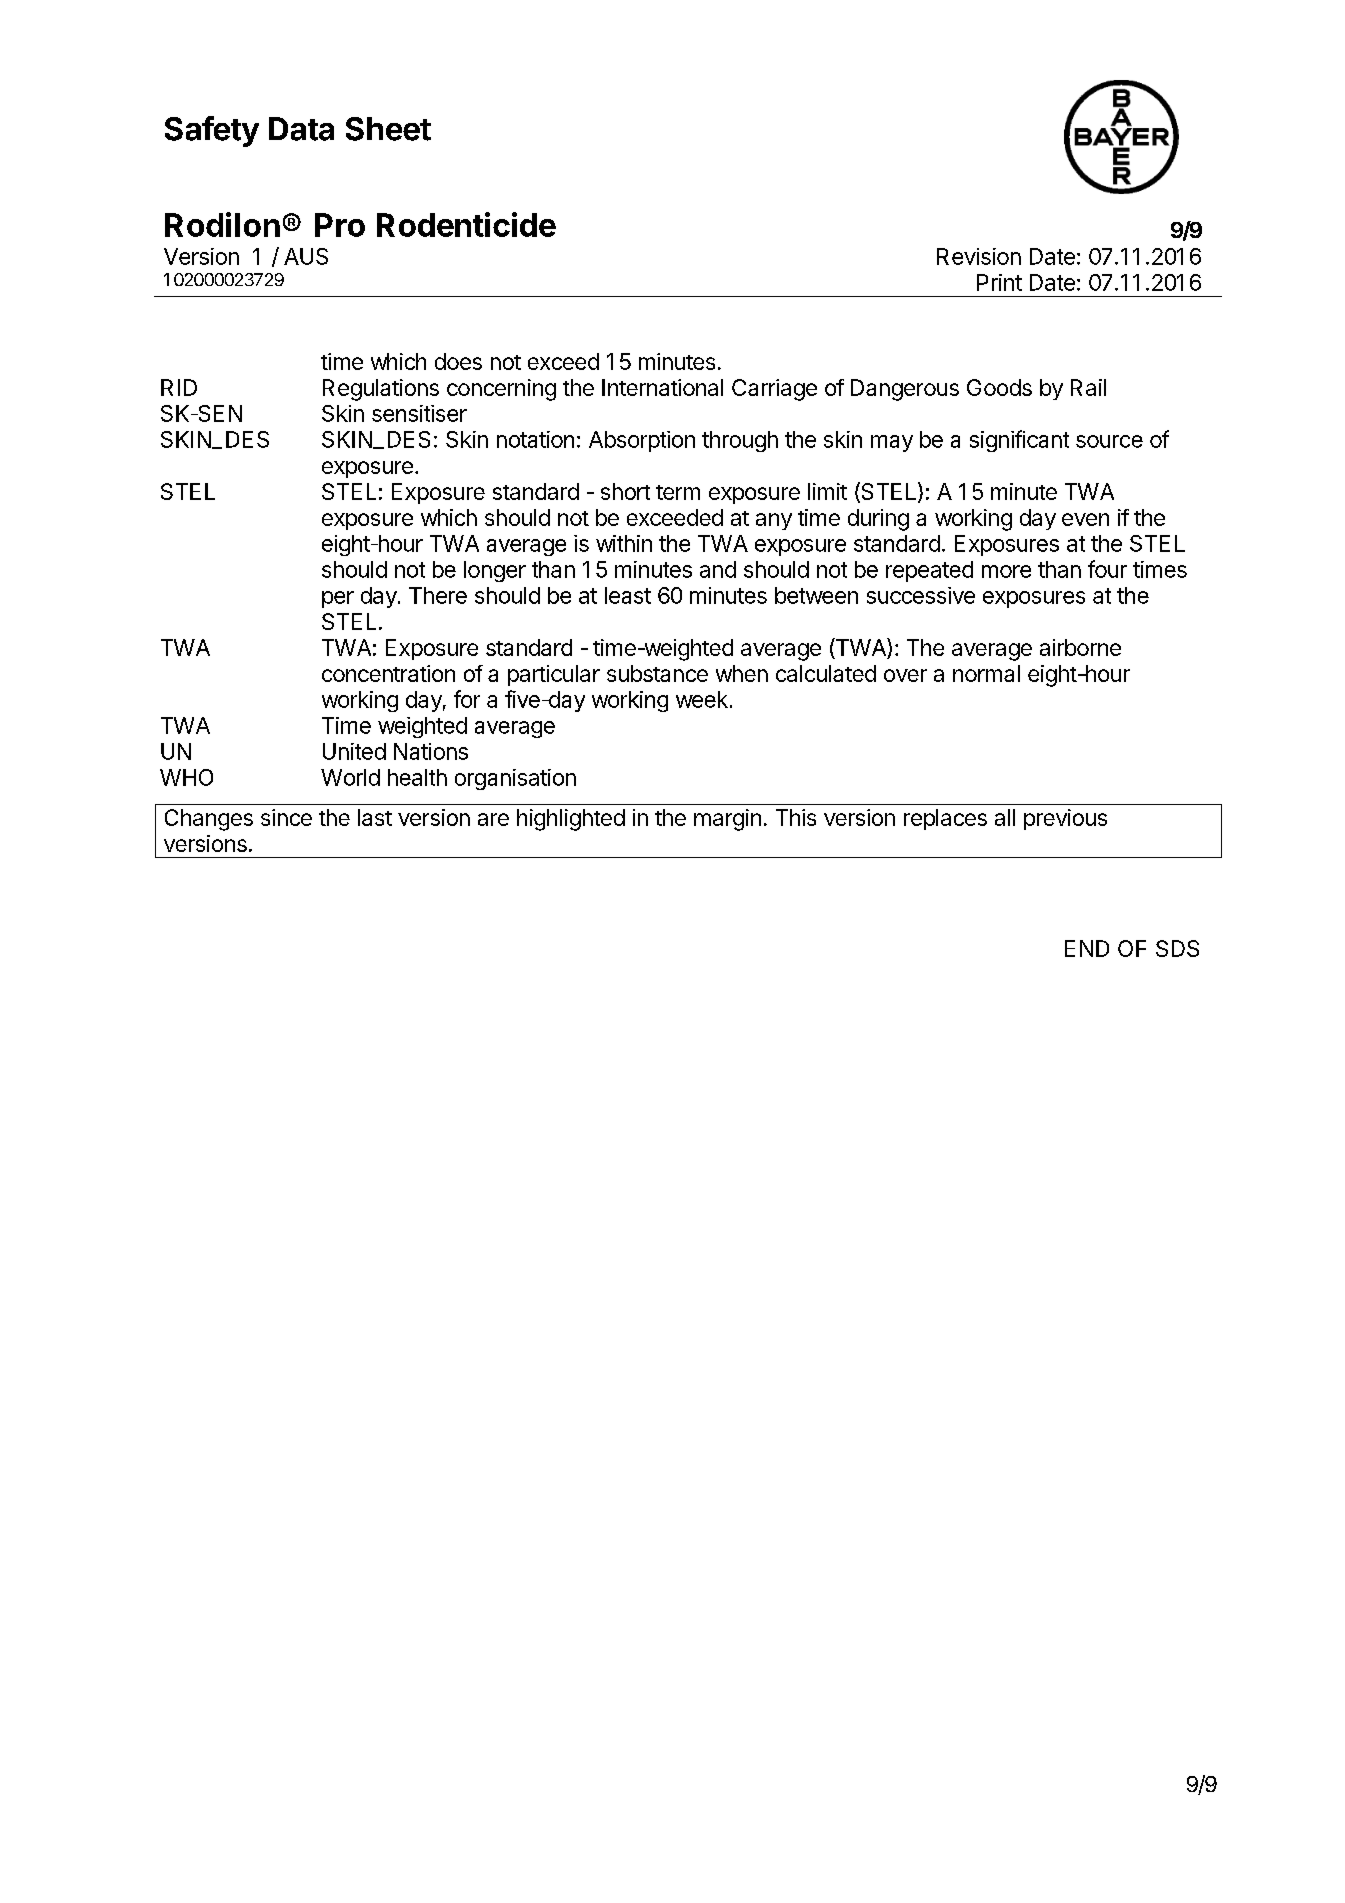 The height and width of the image is (1903, 1345). Describe the element at coordinates (301, 129) in the image. I see `Data` at that location.
